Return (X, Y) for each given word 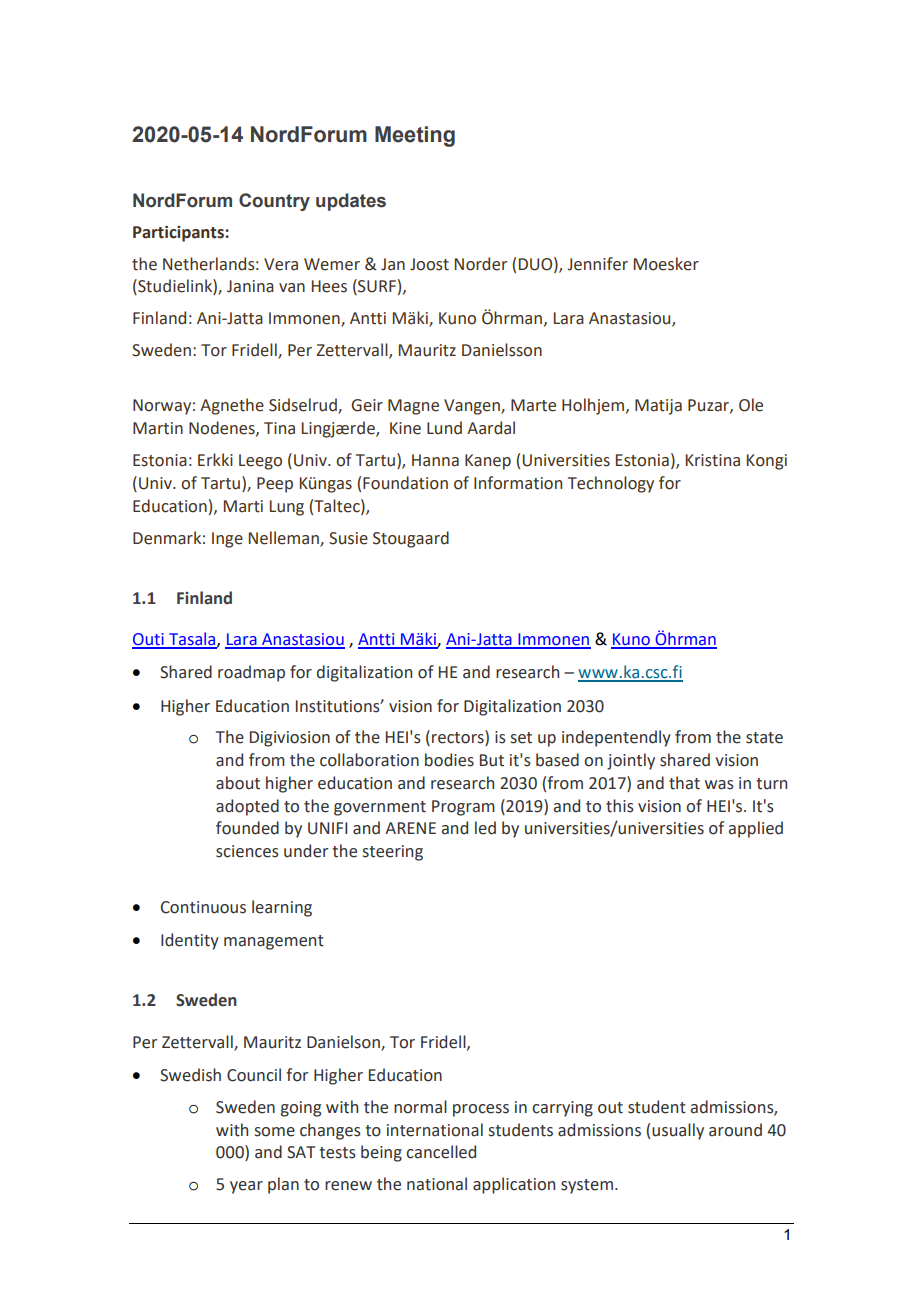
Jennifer (597, 264)
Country (274, 202)
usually (678, 1131)
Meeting (415, 136)
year (246, 1187)
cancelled (441, 1152)
